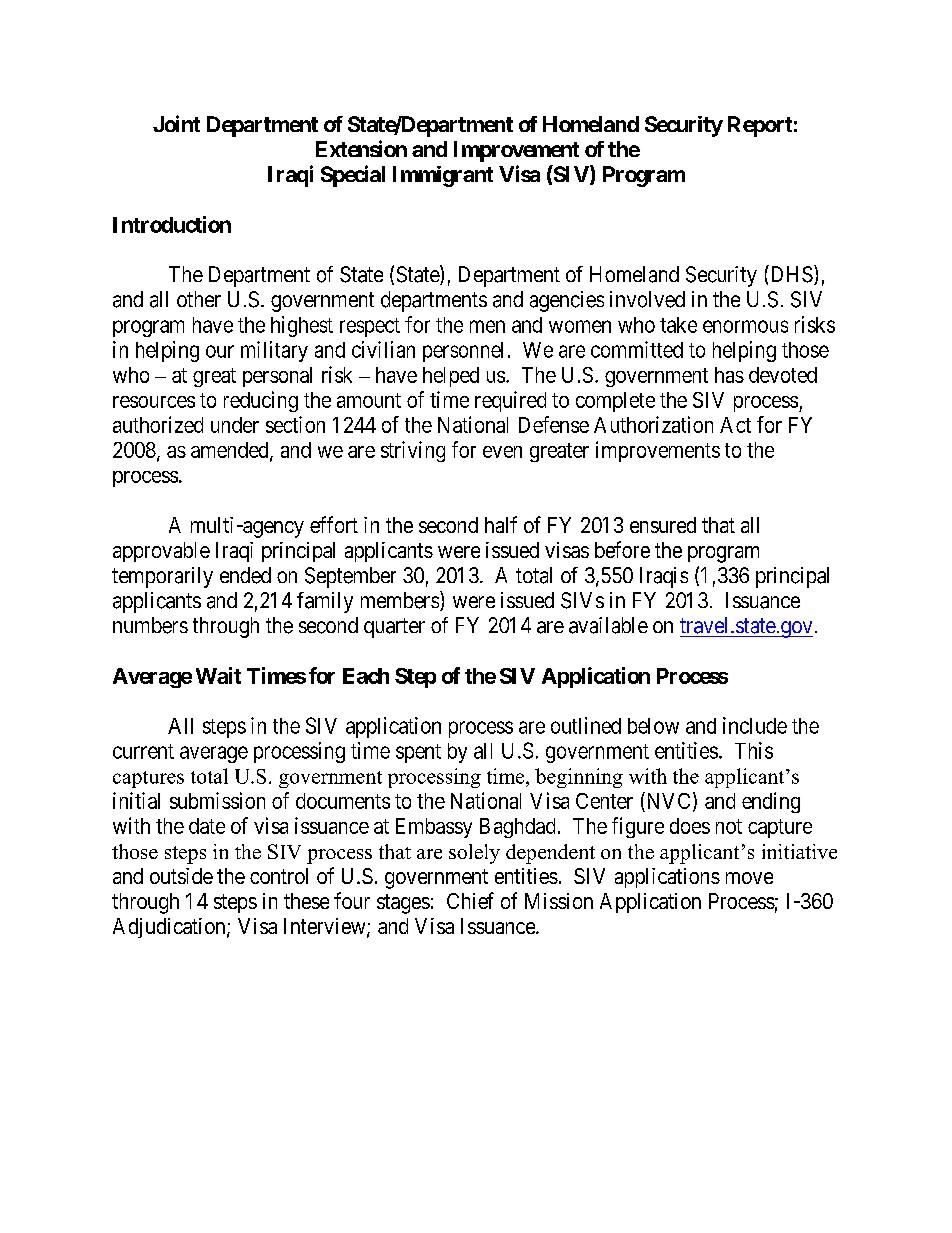 The height and width of the page is (1233, 952). Describe the element at coordinates (790, 274) in the page. I see `DHS` at that location.
